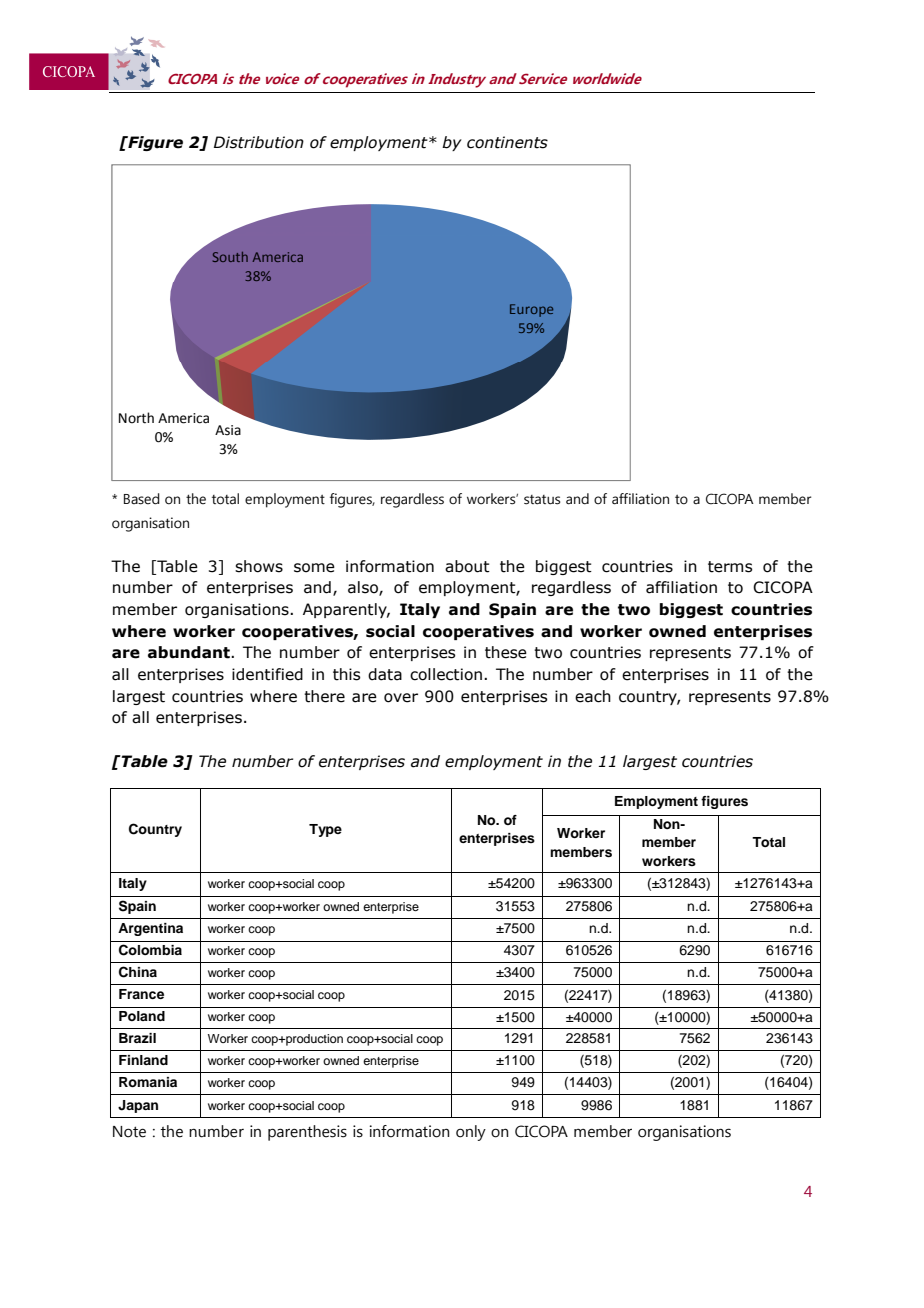 This image has width=924, height=1308. Describe the element at coordinates (228, 430) in the image. I see `Asia` at that location.
